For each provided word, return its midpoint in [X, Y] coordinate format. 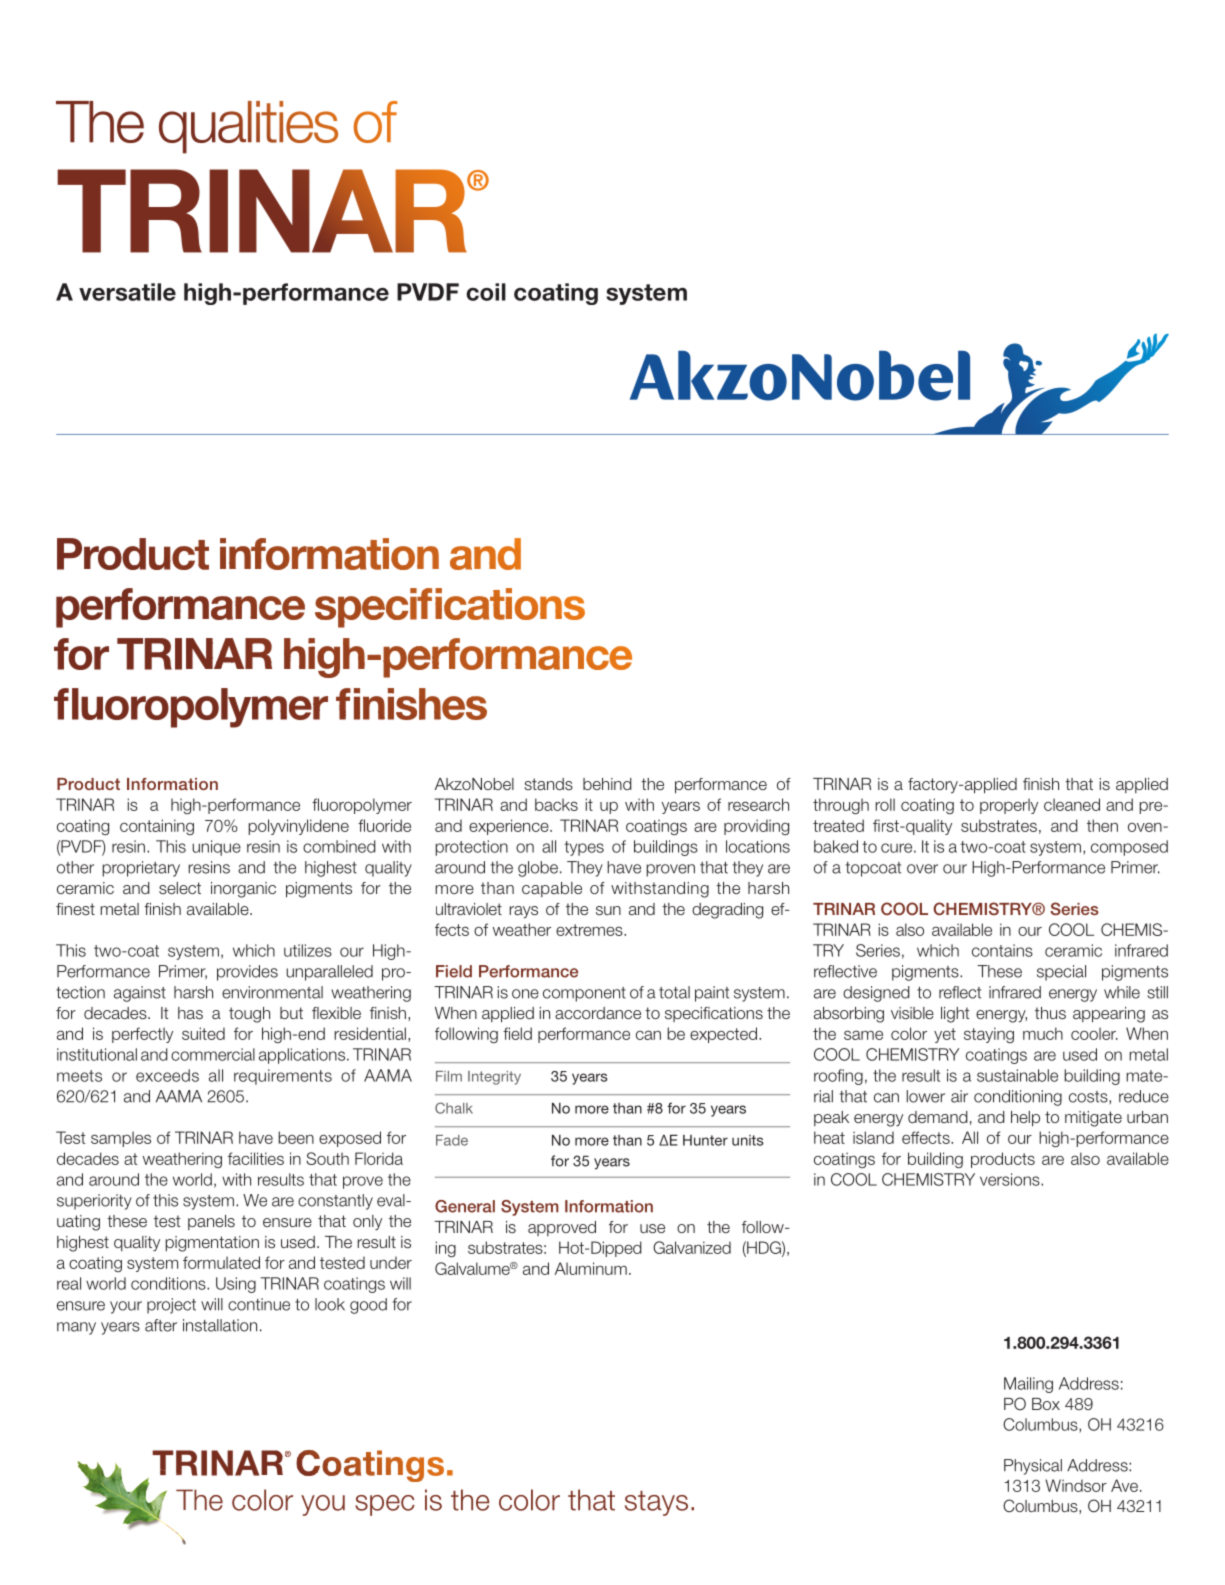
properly [1009, 806]
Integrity [494, 1078]
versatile [127, 292]
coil [486, 292]
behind [607, 784]
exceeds [167, 1075]
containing [157, 827]
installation [220, 1325]
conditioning [1018, 1098]
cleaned [1072, 804]
